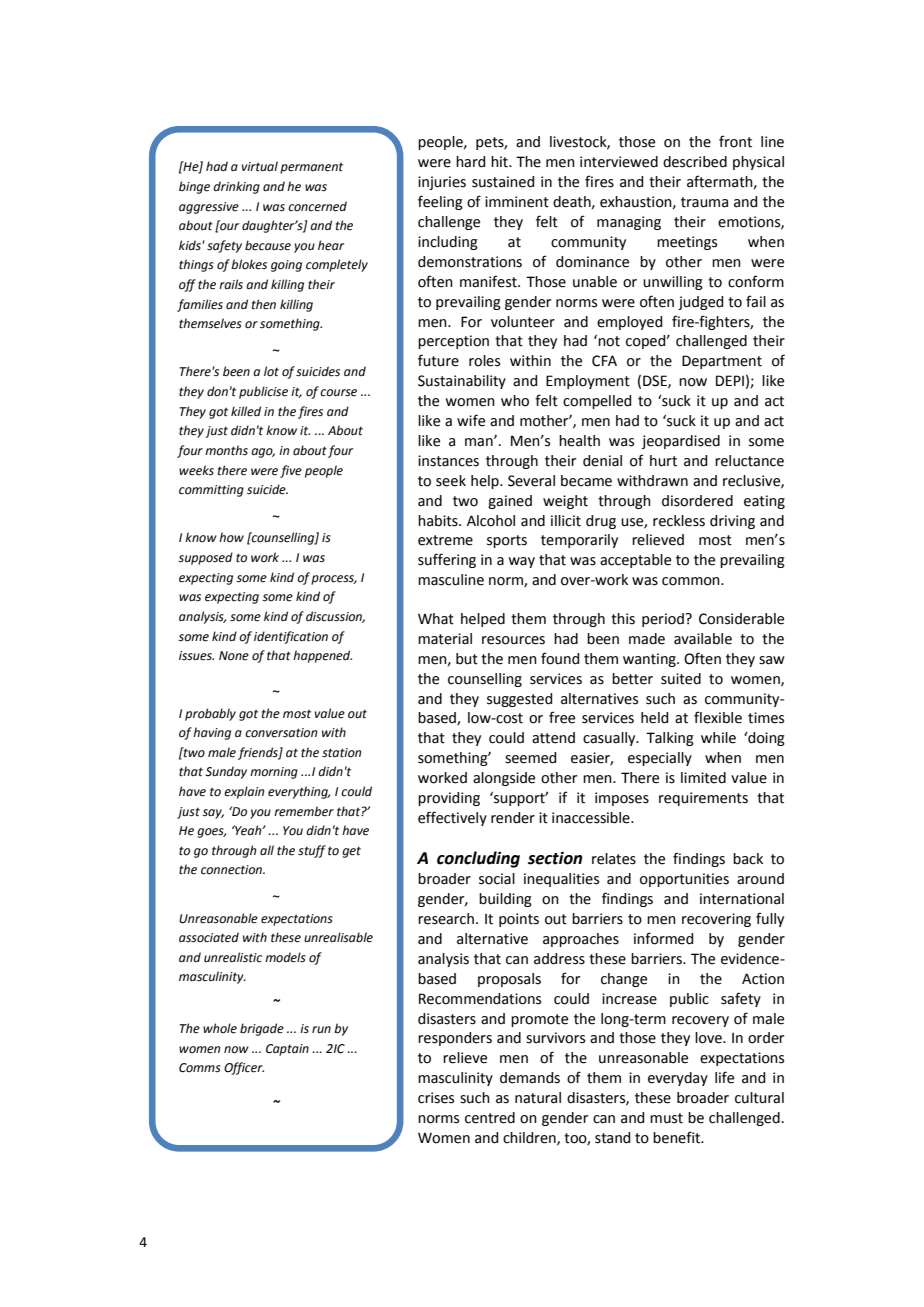  I want to click on described, so click(695, 162).
